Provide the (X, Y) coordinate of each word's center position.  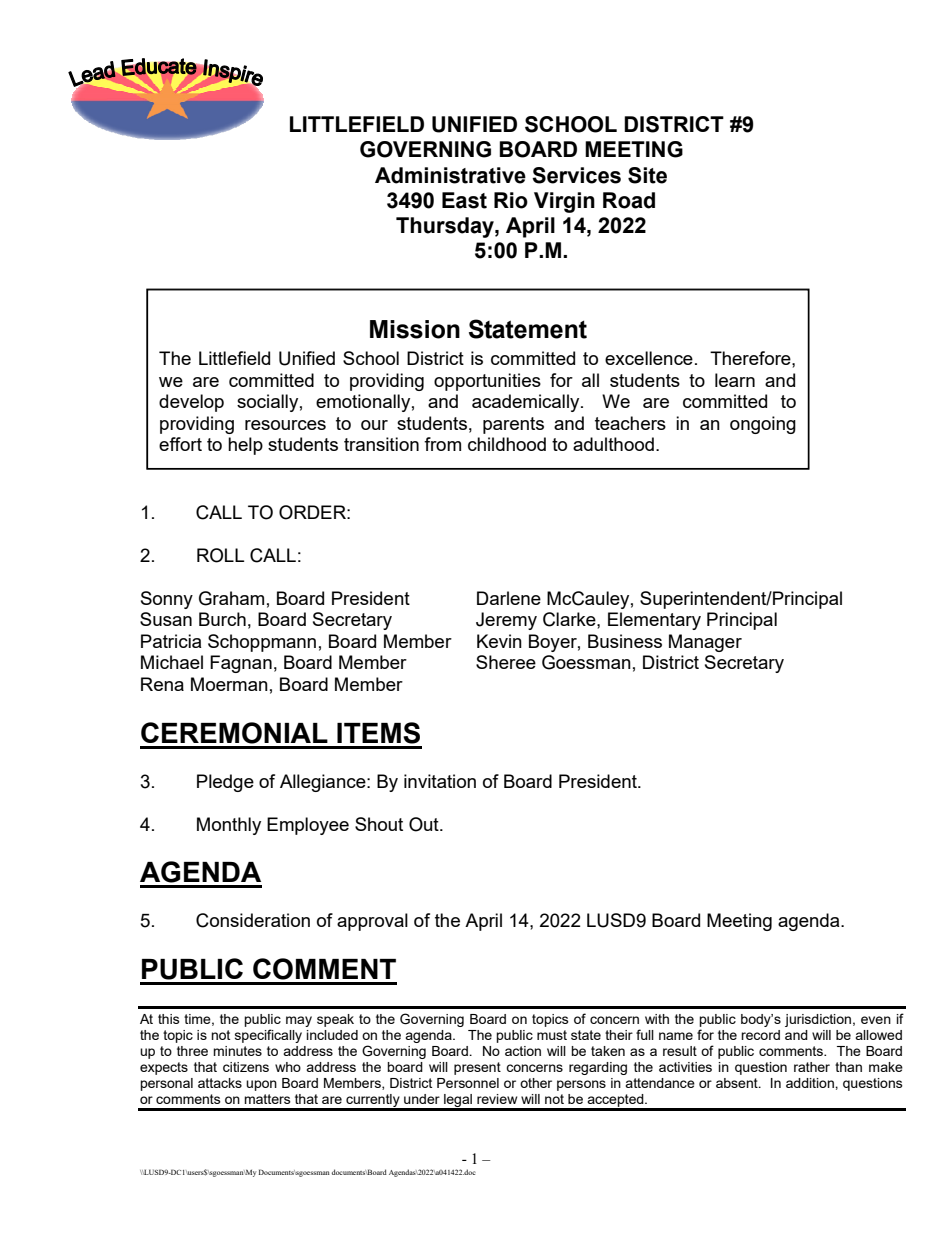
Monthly (229, 826)
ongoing (763, 425)
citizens (246, 1067)
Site (647, 175)
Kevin (499, 641)
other (536, 1083)
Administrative (450, 175)
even (876, 1020)
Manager (705, 643)
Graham (231, 598)
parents (513, 425)
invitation (440, 781)
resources (285, 425)
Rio (511, 200)
